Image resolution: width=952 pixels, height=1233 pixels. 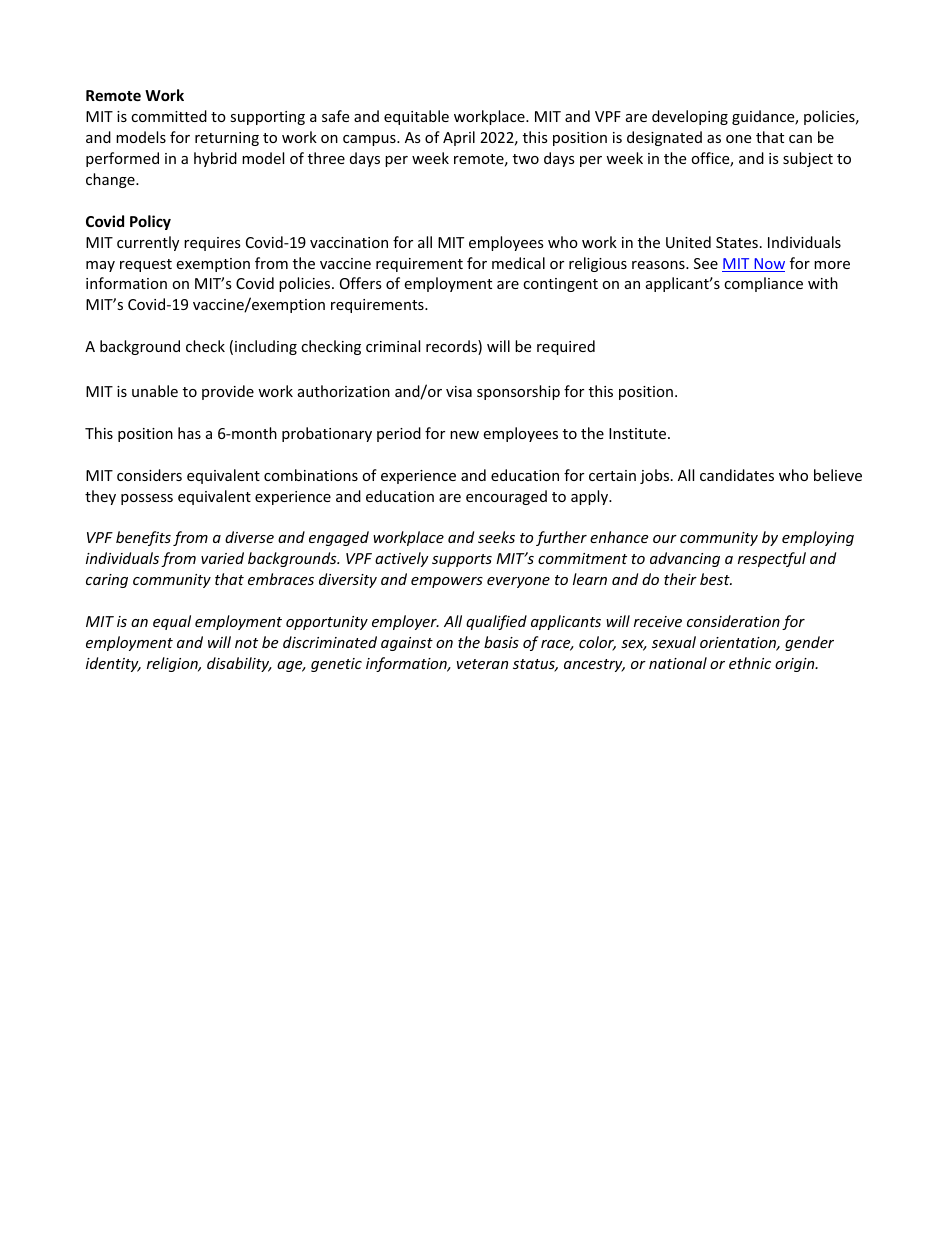 What do you see at coordinates (246, 643) in the screenshot?
I see `not` at bounding box center [246, 643].
